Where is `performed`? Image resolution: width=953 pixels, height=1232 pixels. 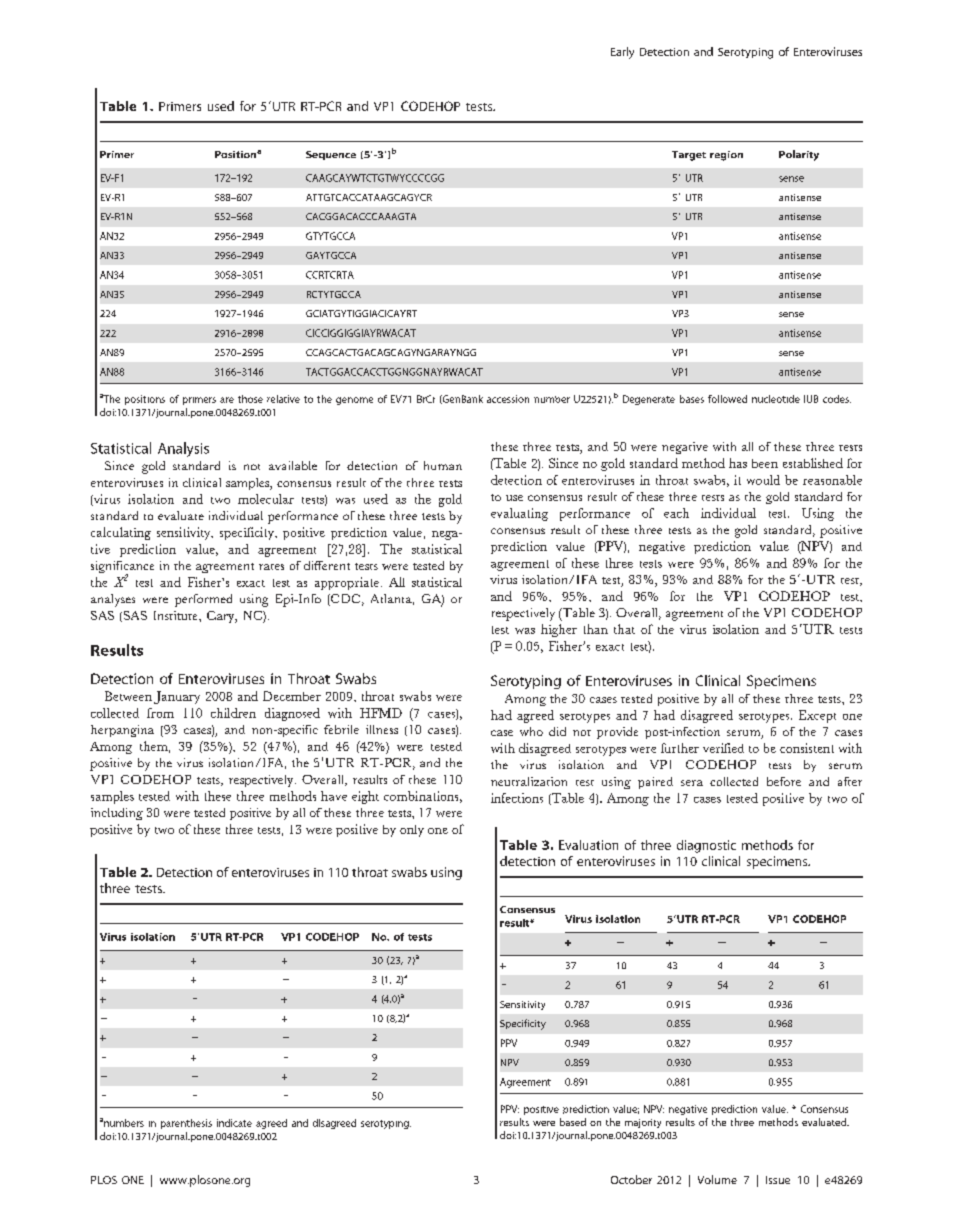 performed is located at coordinates (203, 600).
